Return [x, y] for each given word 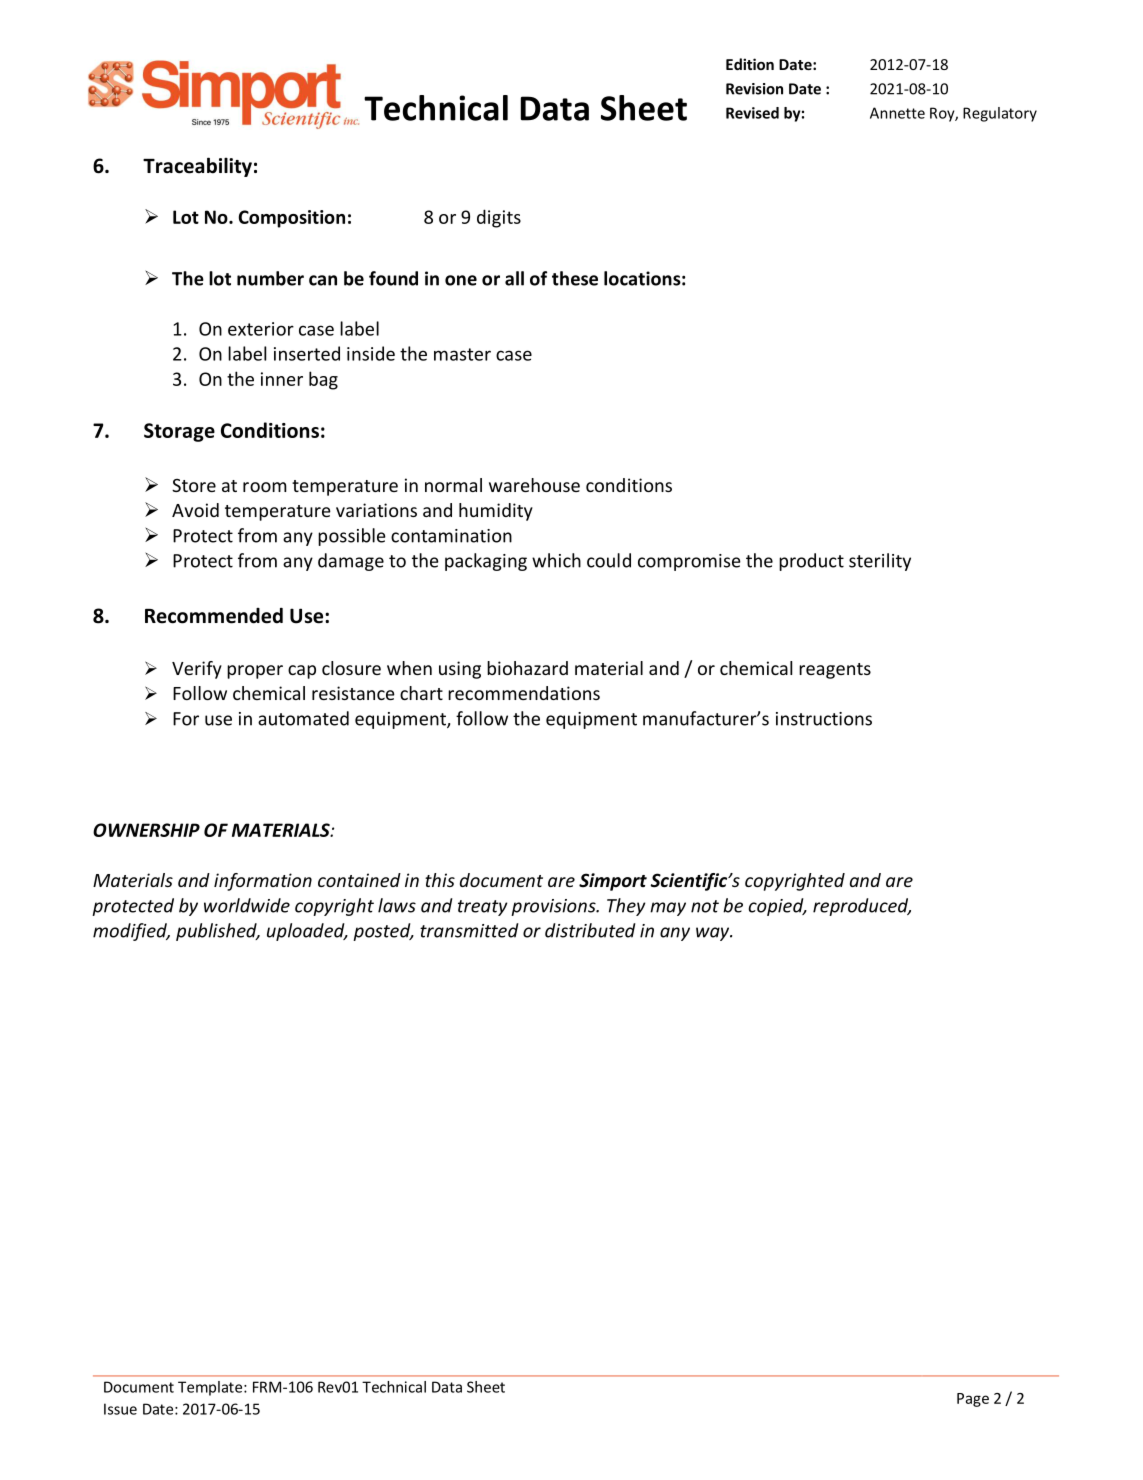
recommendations [524, 693]
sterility [880, 562]
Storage [179, 432]
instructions [824, 719]
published [217, 932]
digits [499, 218]
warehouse [534, 485]
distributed [590, 930]
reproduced [862, 907]
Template [211, 1388]
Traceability [197, 167]
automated [303, 718]
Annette [897, 113]
